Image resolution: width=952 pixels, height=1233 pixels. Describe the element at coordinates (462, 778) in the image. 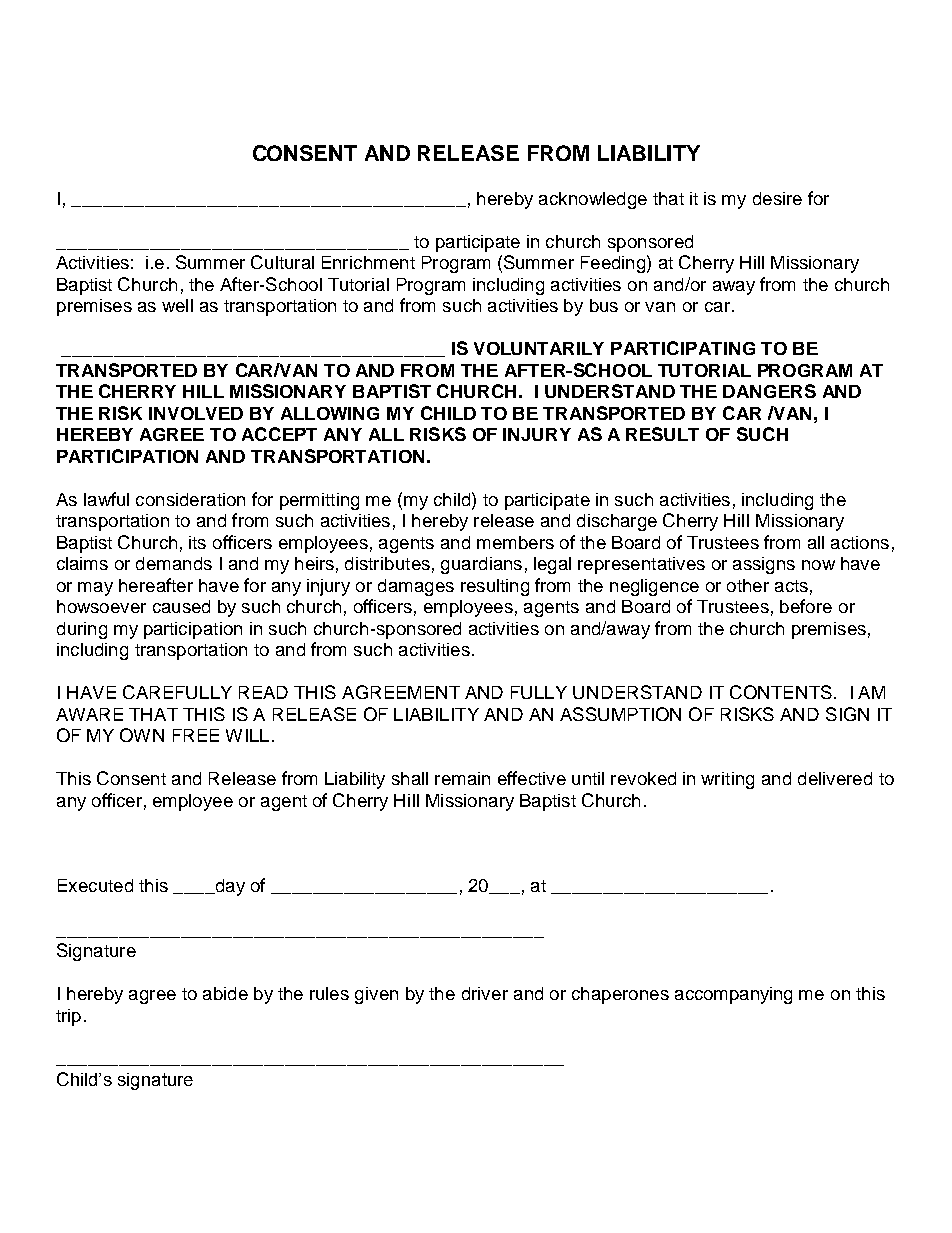

I see `remain` at that location.
